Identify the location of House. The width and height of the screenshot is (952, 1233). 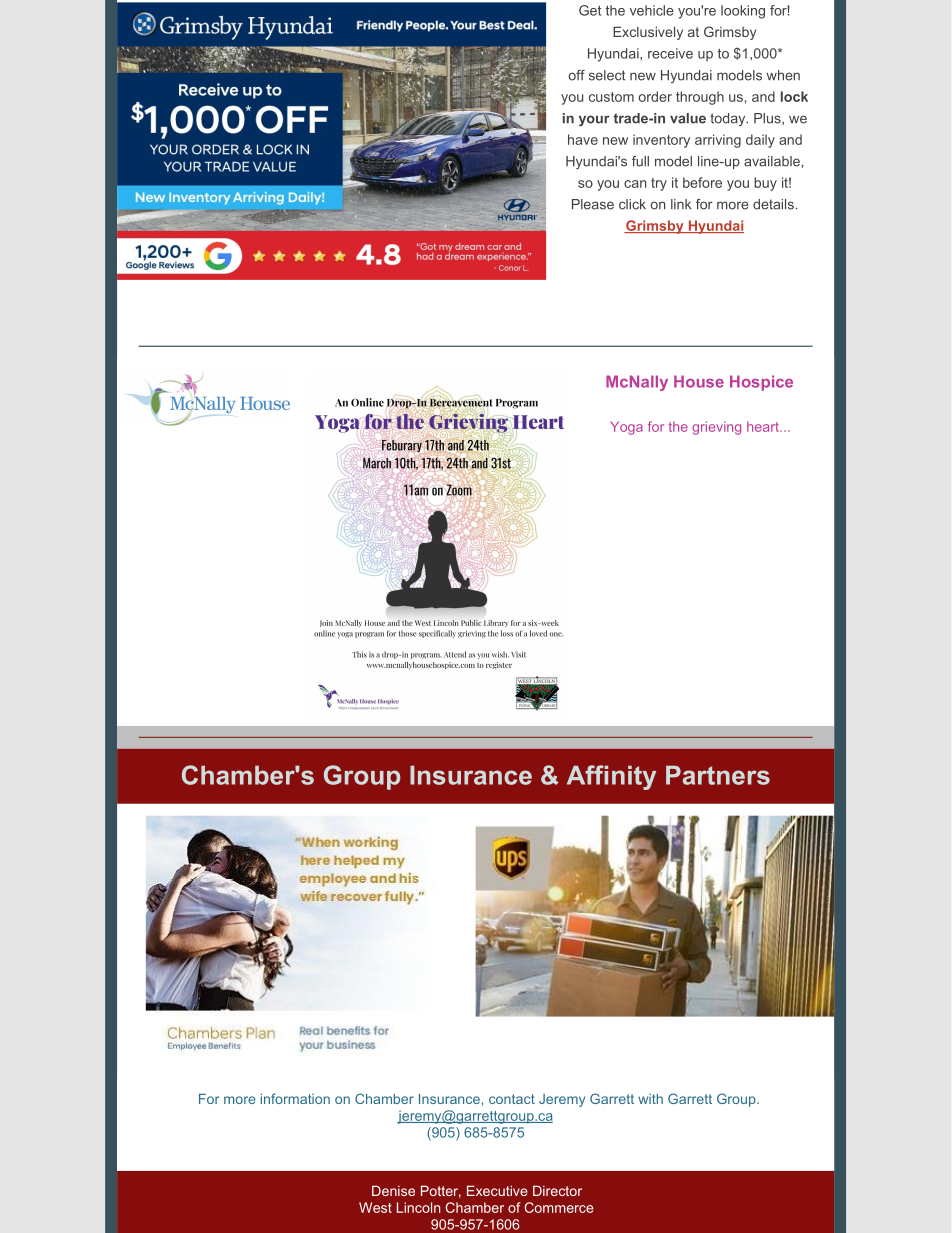
(699, 381).
